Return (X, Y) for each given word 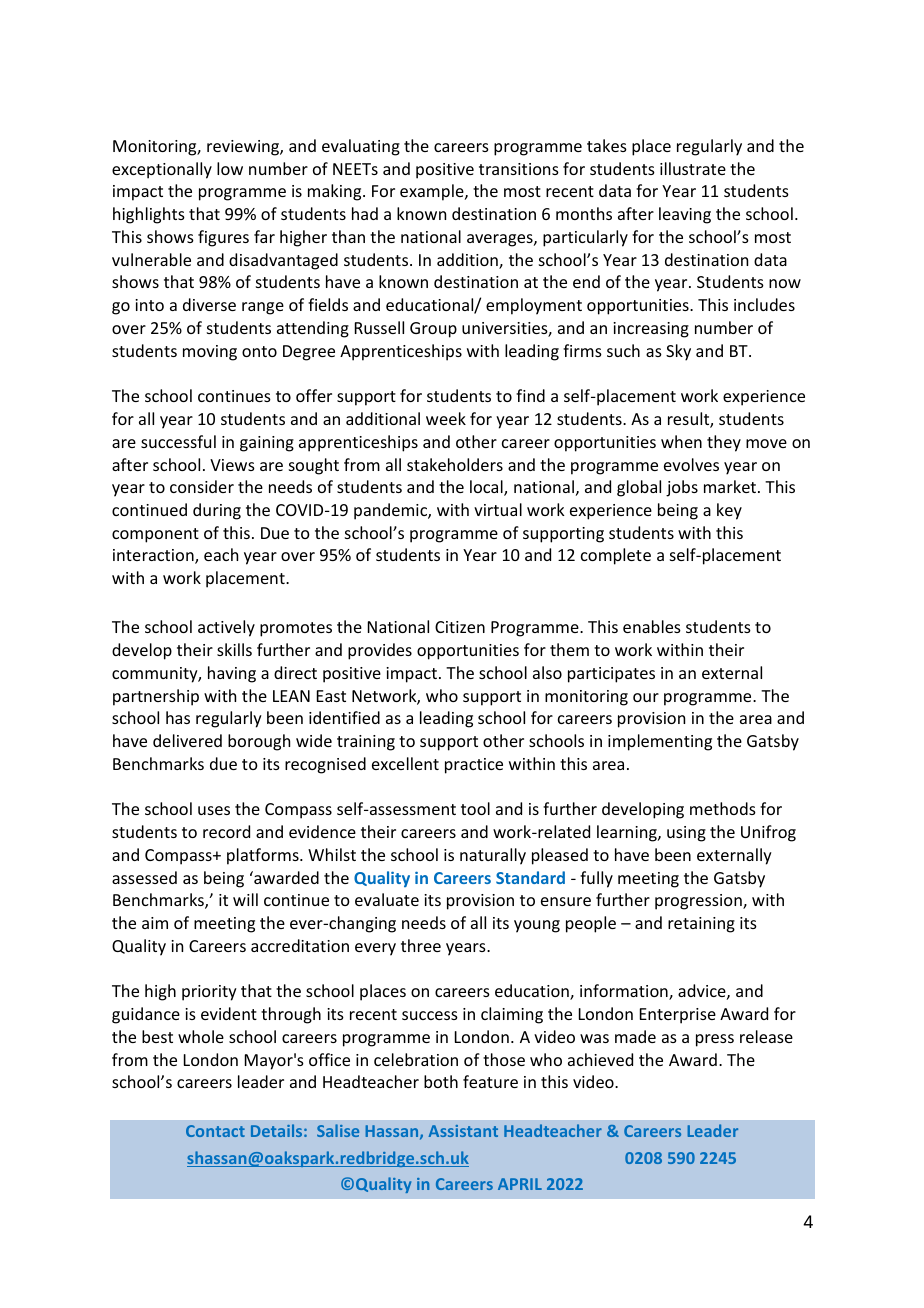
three (421, 945)
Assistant (463, 1131)
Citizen (460, 627)
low (230, 168)
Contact (215, 1131)
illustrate (693, 168)
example (433, 192)
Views (232, 465)
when (681, 441)
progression (699, 902)
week (446, 418)
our (646, 697)
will (245, 899)
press (715, 1040)
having (232, 674)
